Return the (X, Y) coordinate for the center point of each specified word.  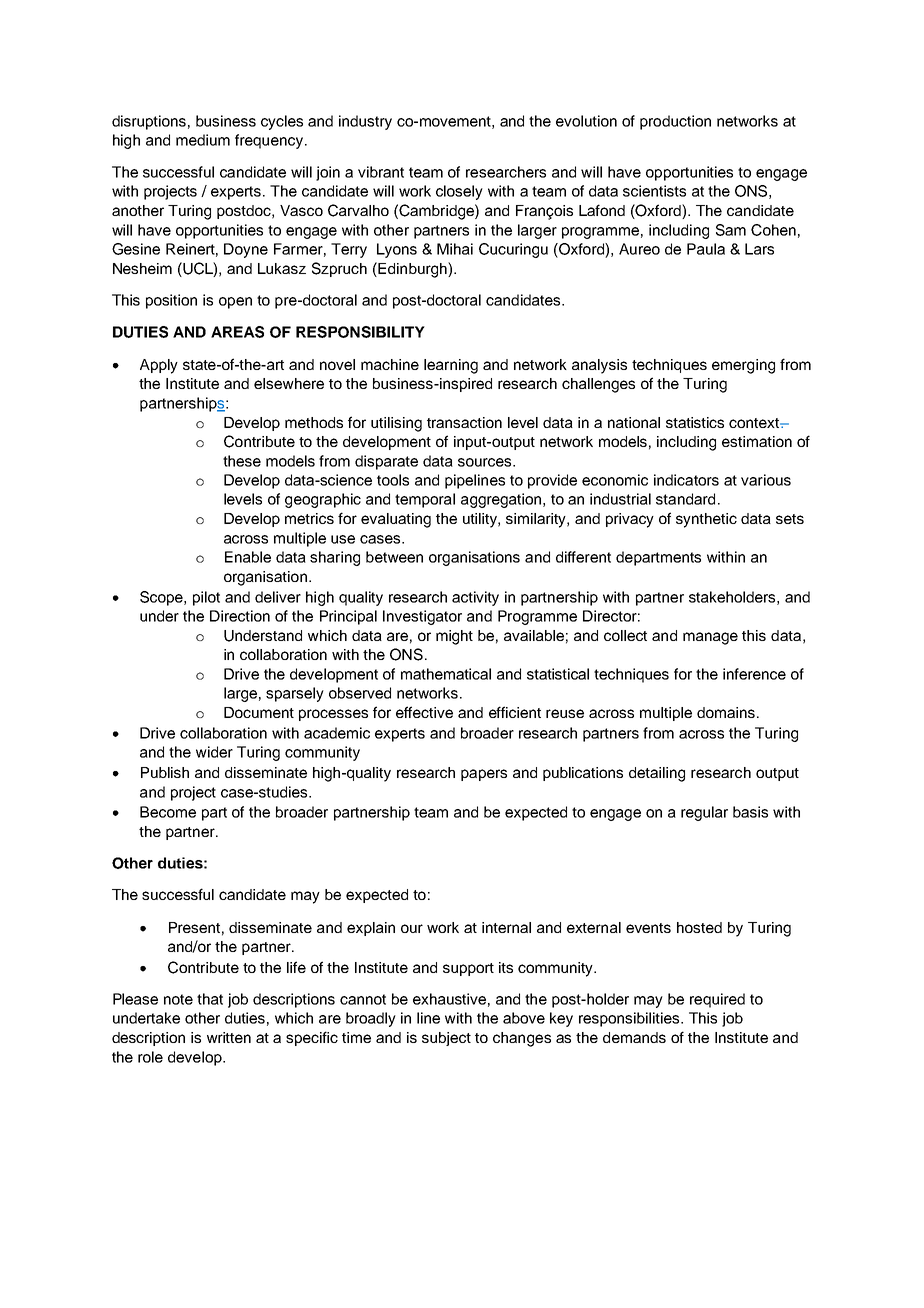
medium (203, 140)
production (675, 122)
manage (710, 638)
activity (475, 598)
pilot (206, 598)
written (229, 1037)
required (717, 1000)
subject (446, 1039)
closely (459, 192)
